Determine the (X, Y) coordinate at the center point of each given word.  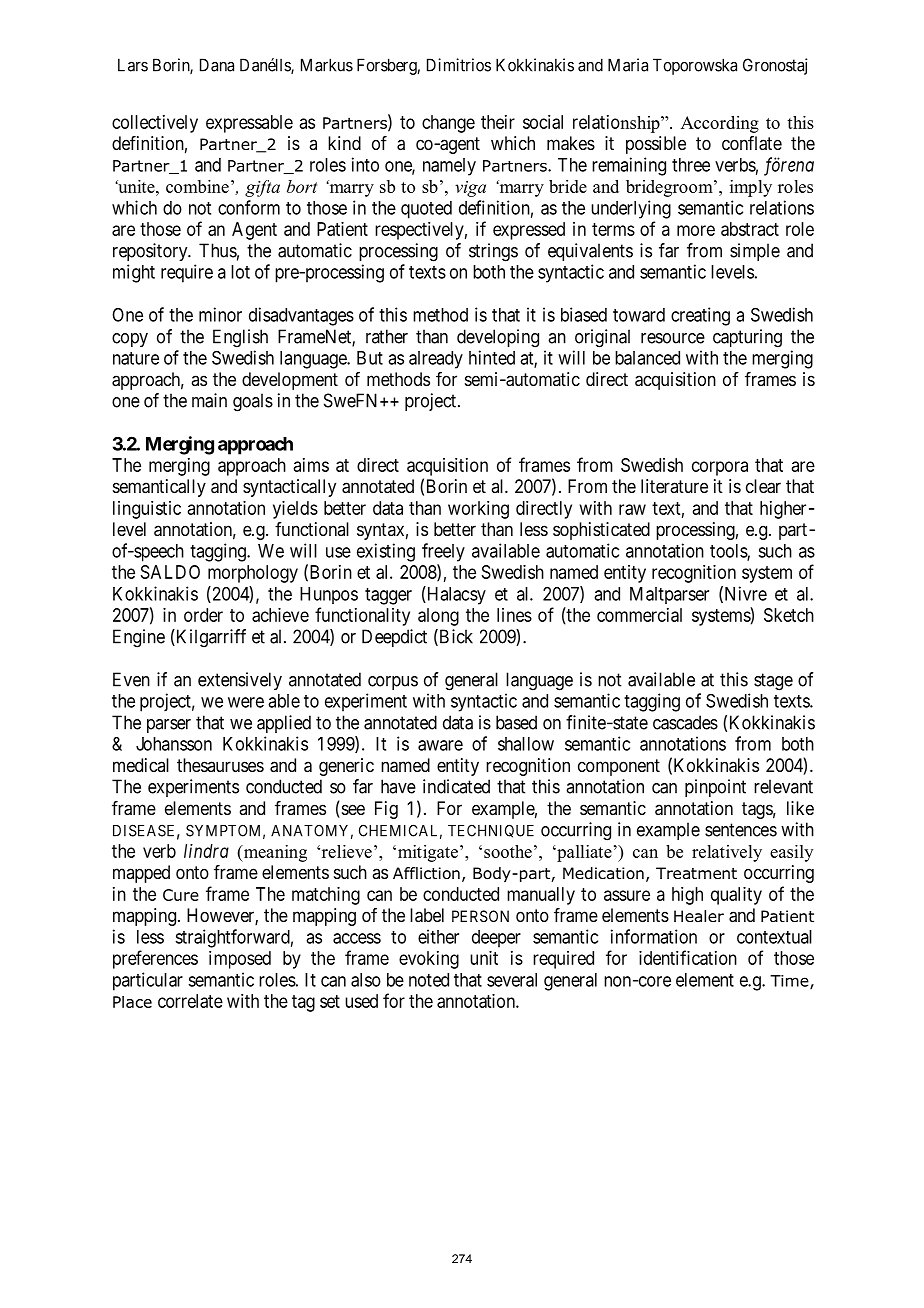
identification (688, 957)
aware (440, 745)
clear (763, 486)
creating (700, 316)
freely (443, 552)
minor (220, 314)
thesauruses (220, 765)
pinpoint (715, 788)
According (720, 124)
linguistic (147, 510)
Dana (217, 65)
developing (498, 338)
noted (429, 980)
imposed (240, 960)
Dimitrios (459, 65)
